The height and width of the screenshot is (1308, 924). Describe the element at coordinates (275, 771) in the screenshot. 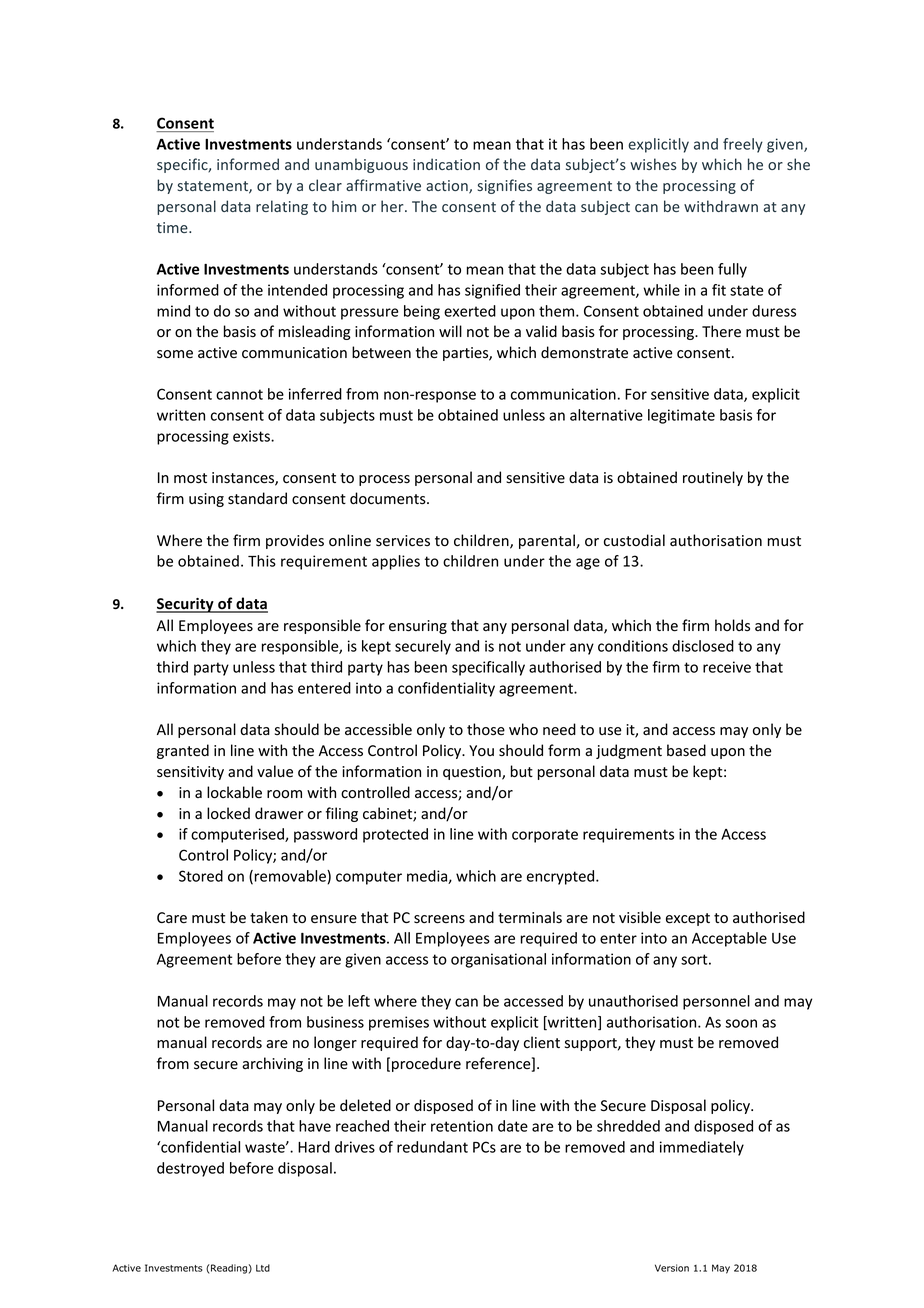

I see `value` at that location.
